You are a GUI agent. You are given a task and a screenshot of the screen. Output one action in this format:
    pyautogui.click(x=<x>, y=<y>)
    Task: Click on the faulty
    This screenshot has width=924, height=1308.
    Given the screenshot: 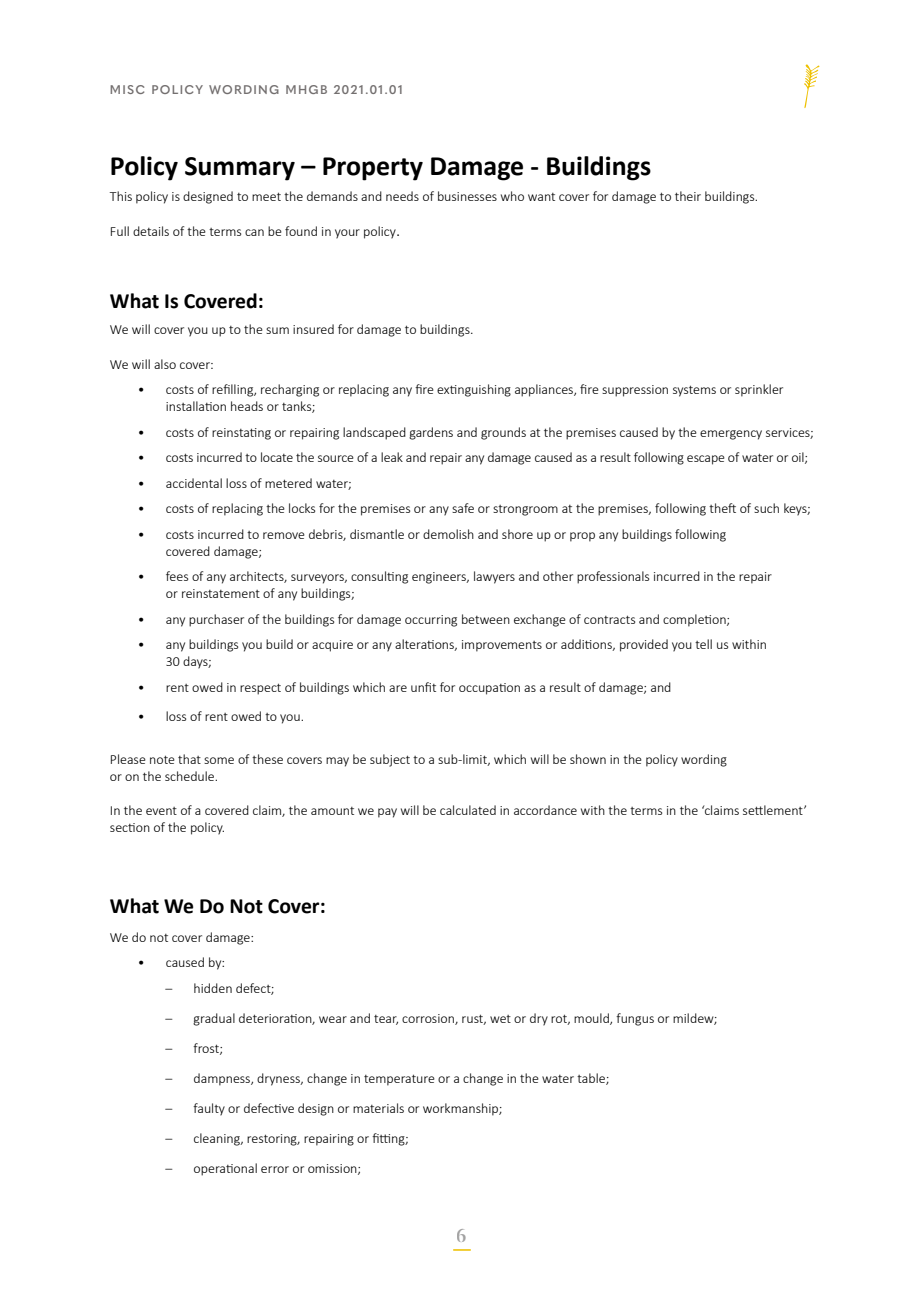 What is the action you would take?
    pyautogui.click(x=209, y=1109)
